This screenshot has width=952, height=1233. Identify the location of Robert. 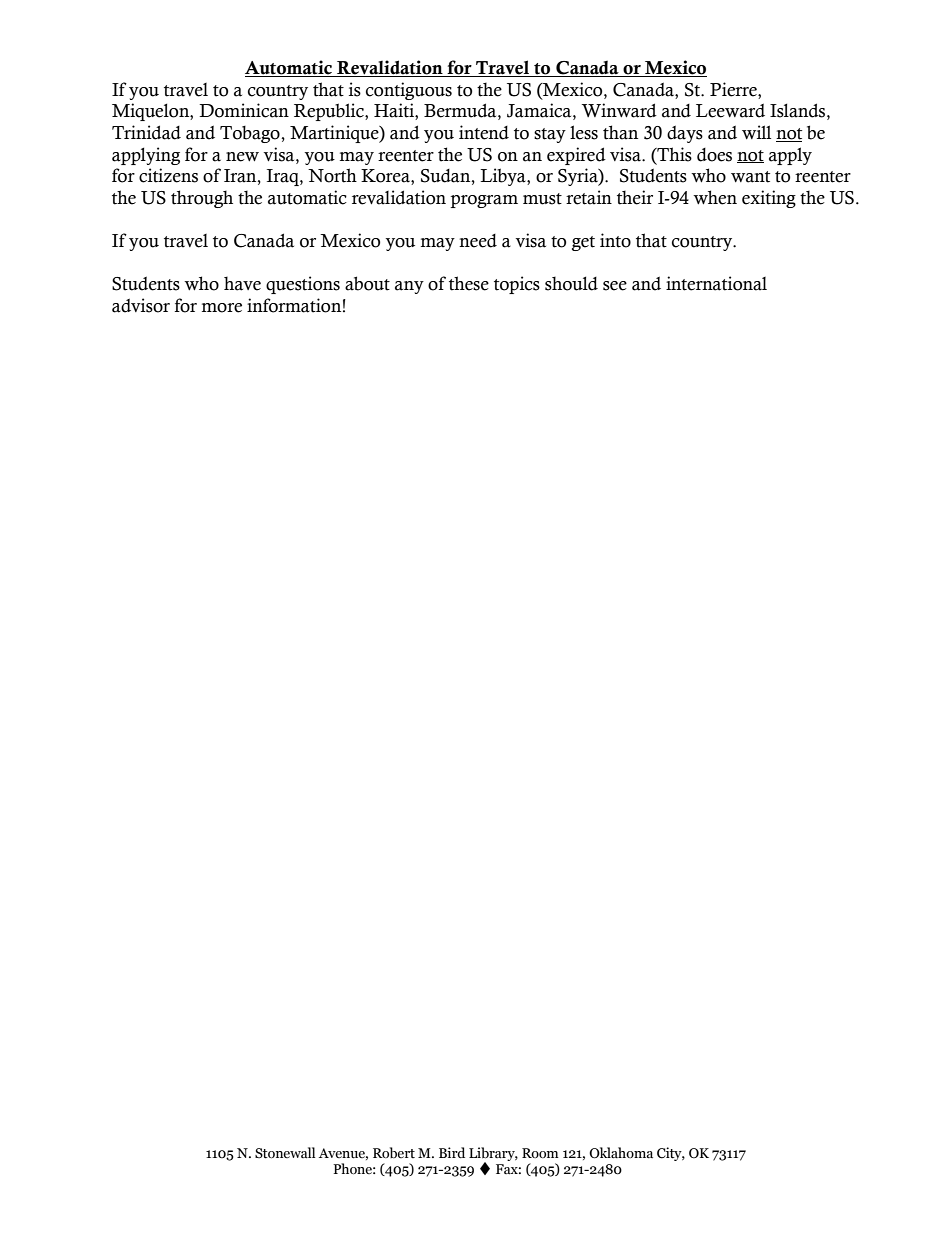
(394, 1152).
